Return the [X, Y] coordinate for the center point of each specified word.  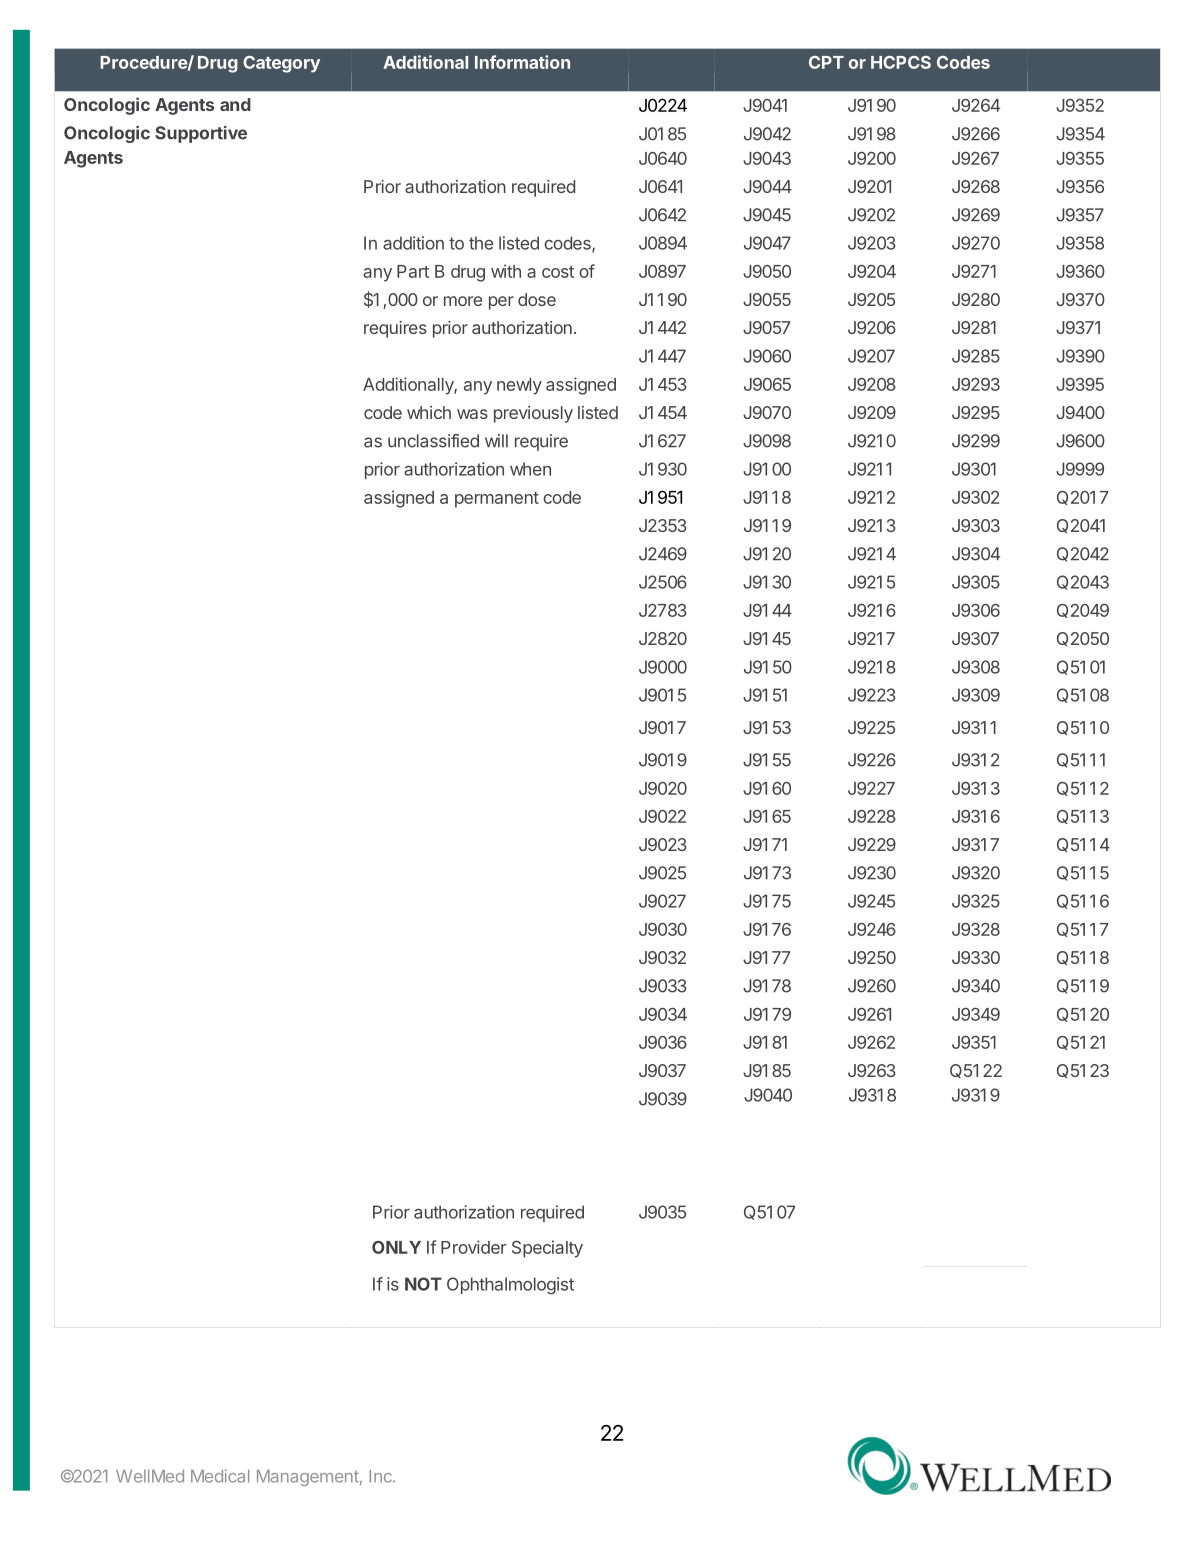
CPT [826, 62]
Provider [474, 1247]
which [429, 412]
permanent [497, 500]
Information [522, 62]
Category [281, 64]
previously [533, 414]
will [496, 440]
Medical [220, 1476]
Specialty [547, 1249]
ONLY [396, 1247]
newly [519, 386]
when [530, 469]
